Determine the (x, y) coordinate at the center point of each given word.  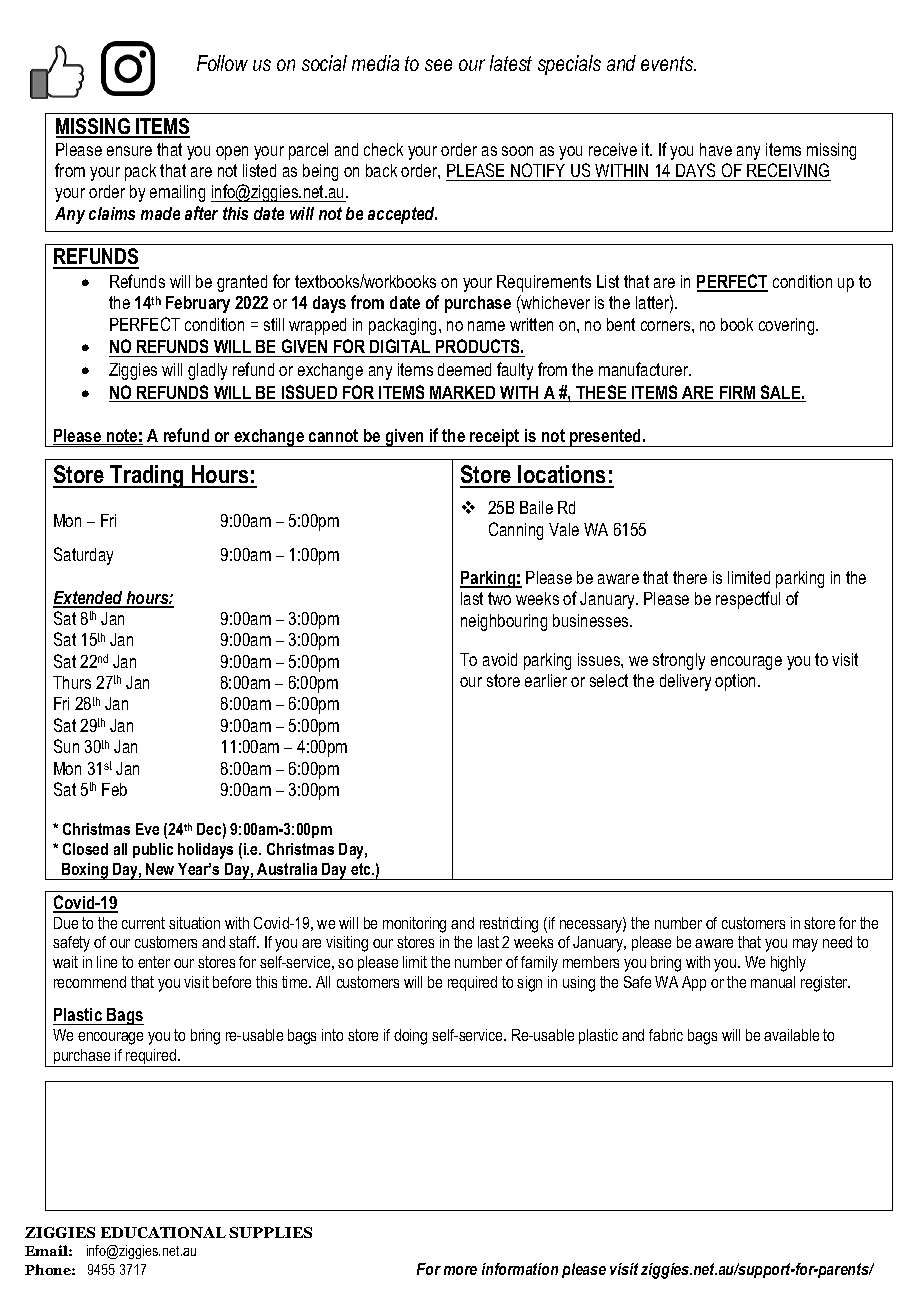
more (460, 1270)
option (737, 682)
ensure (129, 151)
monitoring (414, 925)
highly (788, 964)
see (438, 65)
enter (154, 962)
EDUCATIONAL (163, 1232)
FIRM (738, 394)
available (791, 1035)
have (716, 149)
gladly (207, 371)
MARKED (463, 394)
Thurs (72, 682)
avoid (500, 659)
